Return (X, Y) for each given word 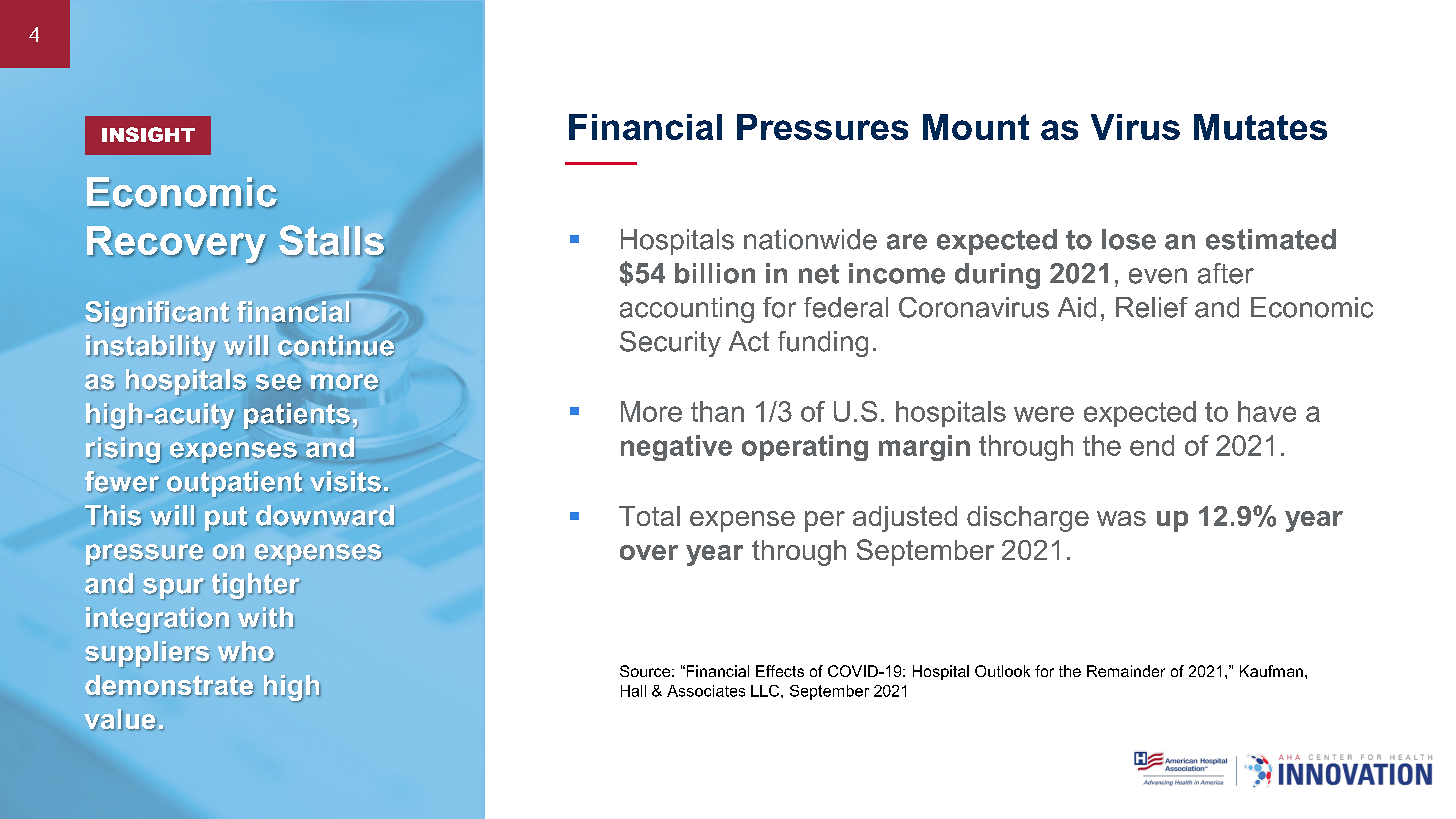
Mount (976, 127)
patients (297, 416)
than (717, 411)
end (1152, 445)
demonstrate (169, 686)
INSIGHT (148, 134)
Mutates (1260, 127)
